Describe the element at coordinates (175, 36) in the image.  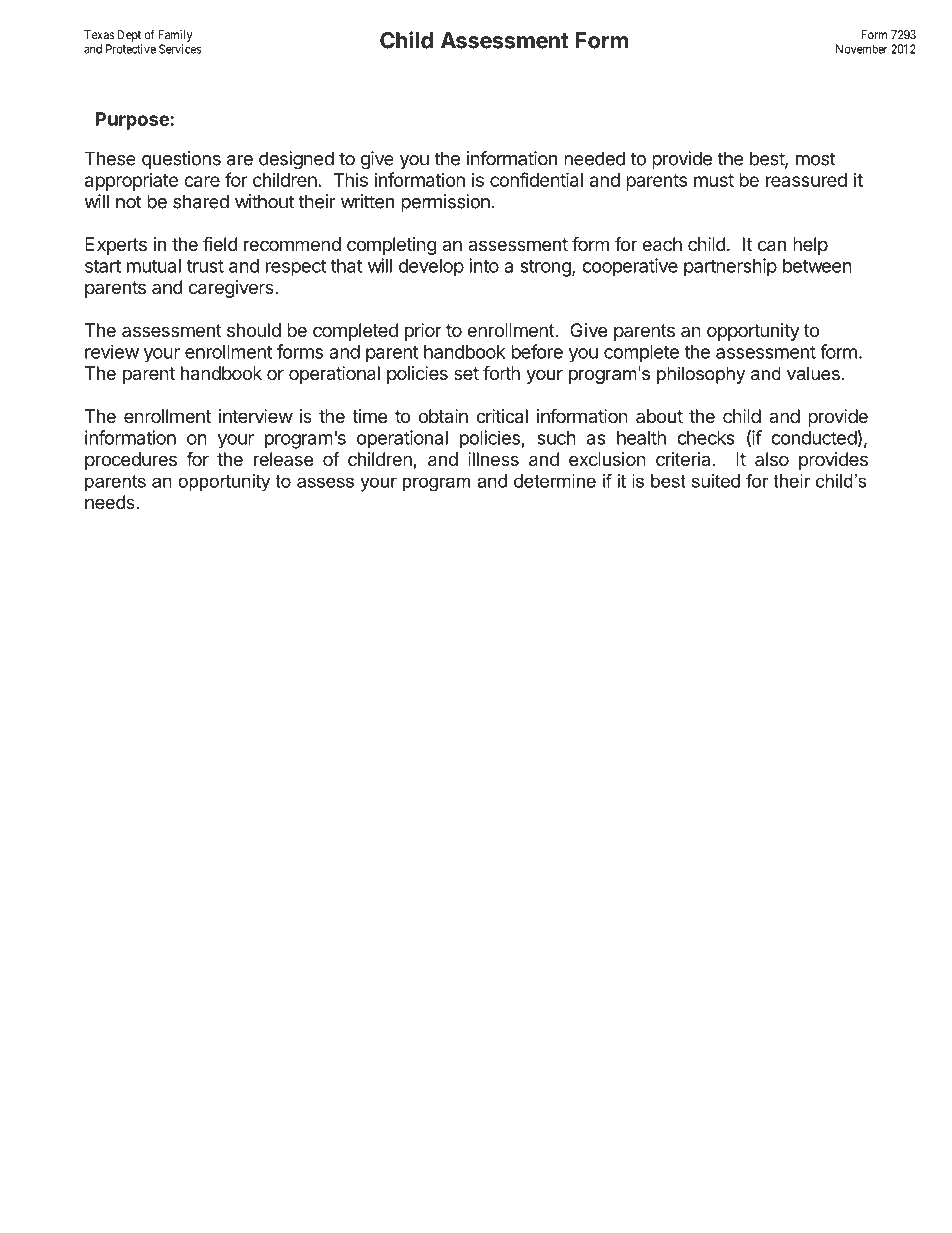
I see `Family` at that location.
